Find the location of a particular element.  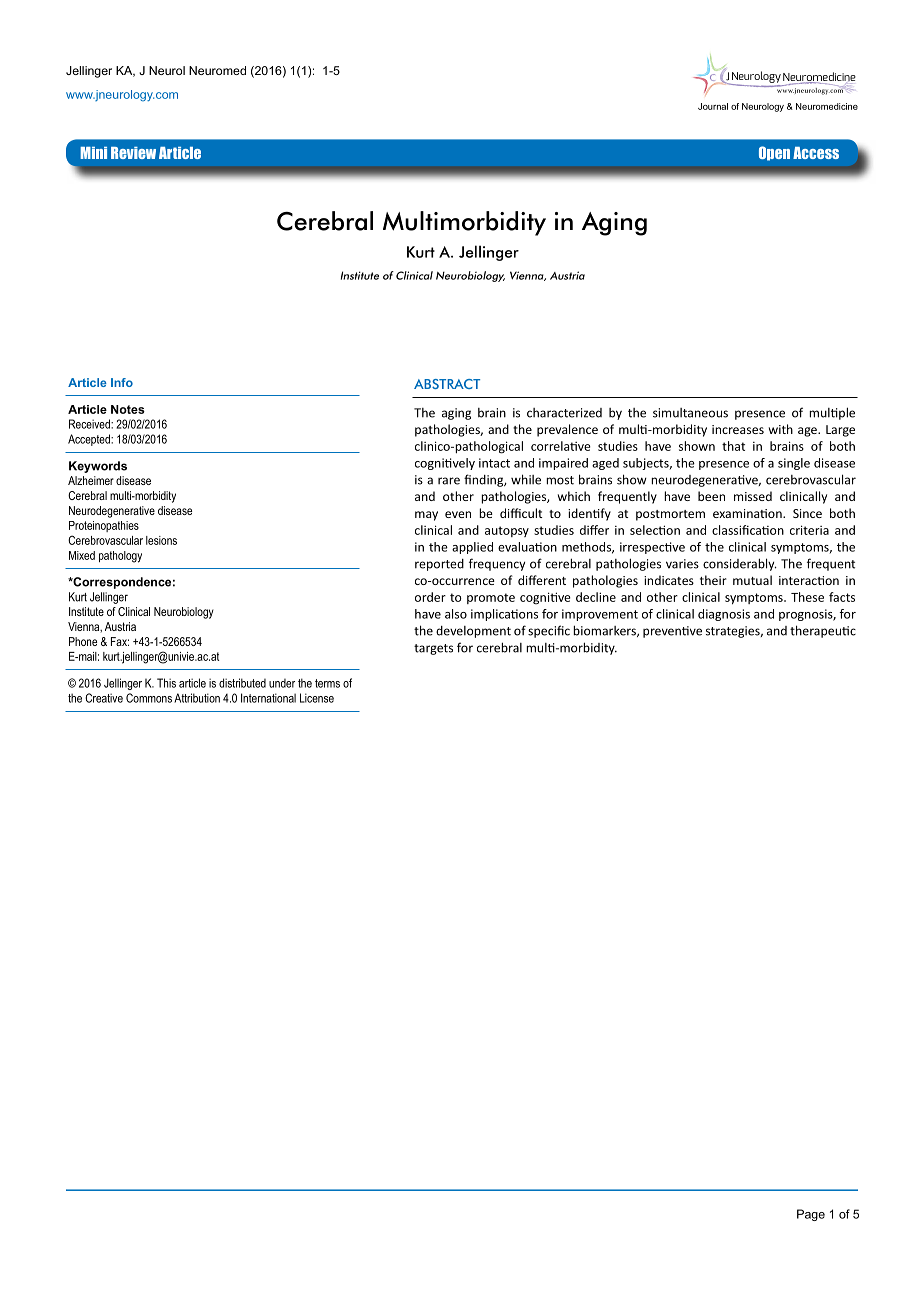

Open is located at coordinates (774, 153).
